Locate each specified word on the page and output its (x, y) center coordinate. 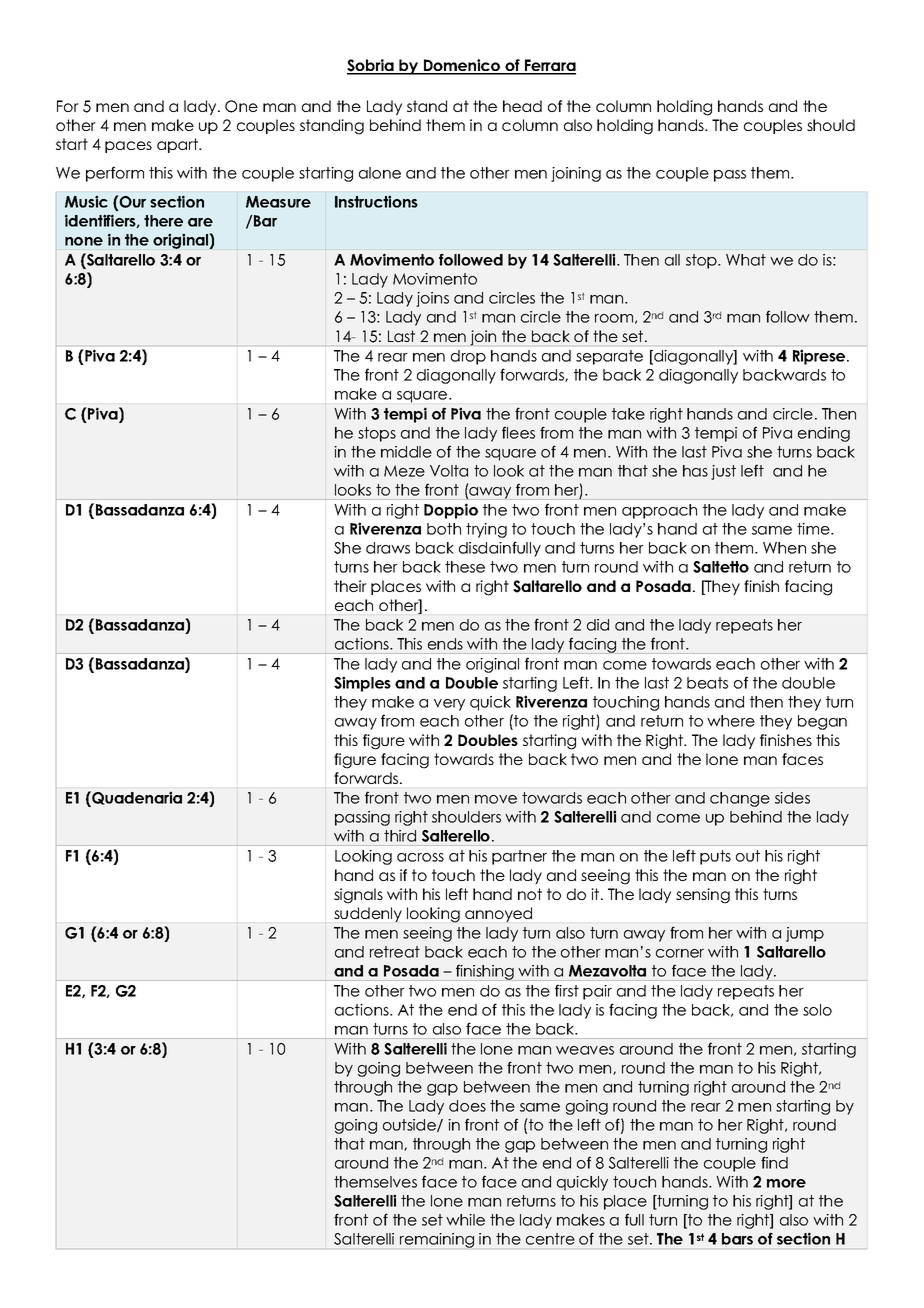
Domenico (462, 66)
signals (358, 896)
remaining (437, 1240)
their (350, 586)
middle (406, 452)
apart (179, 145)
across (420, 857)
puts (715, 857)
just (723, 472)
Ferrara (549, 66)
